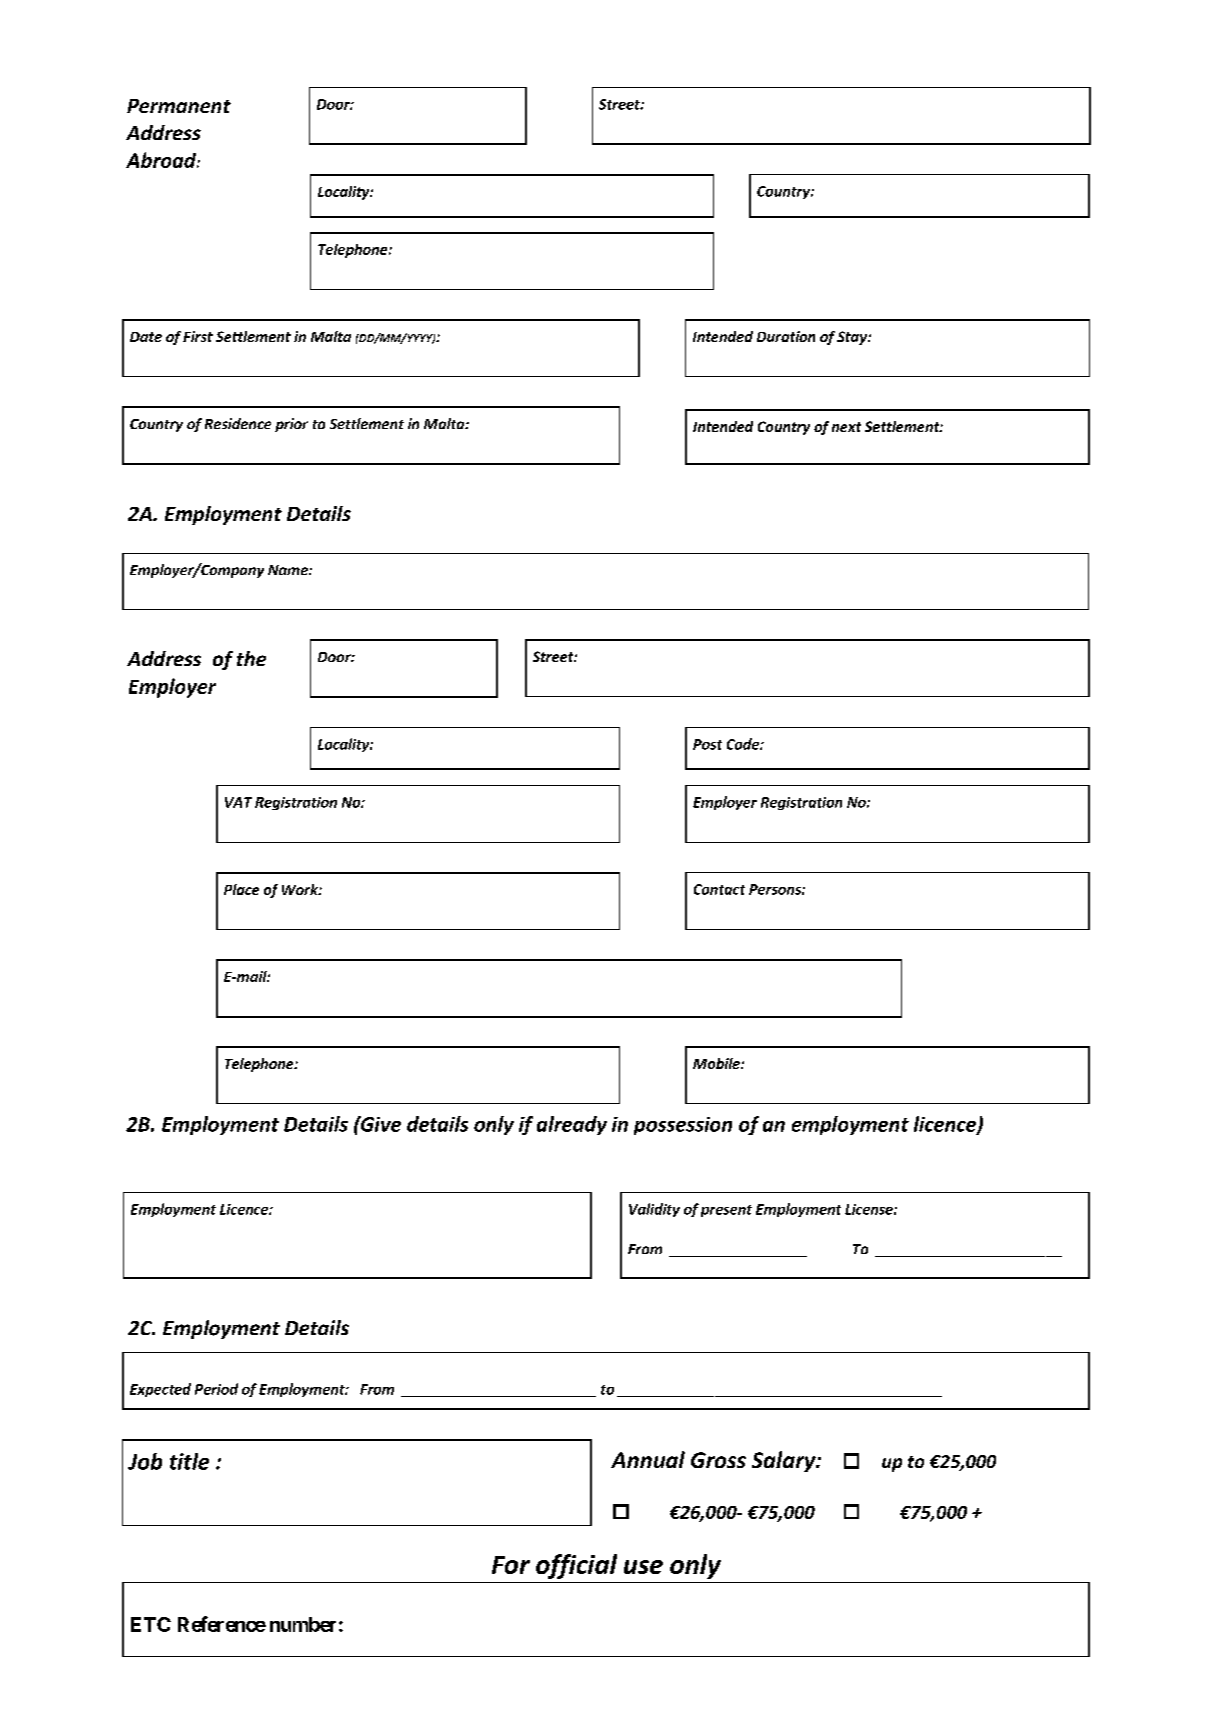 The height and width of the screenshot is (1715, 1212). What do you see at coordinates (179, 106) in the screenshot?
I see `Permanent` at bounding box center [179, 106].
